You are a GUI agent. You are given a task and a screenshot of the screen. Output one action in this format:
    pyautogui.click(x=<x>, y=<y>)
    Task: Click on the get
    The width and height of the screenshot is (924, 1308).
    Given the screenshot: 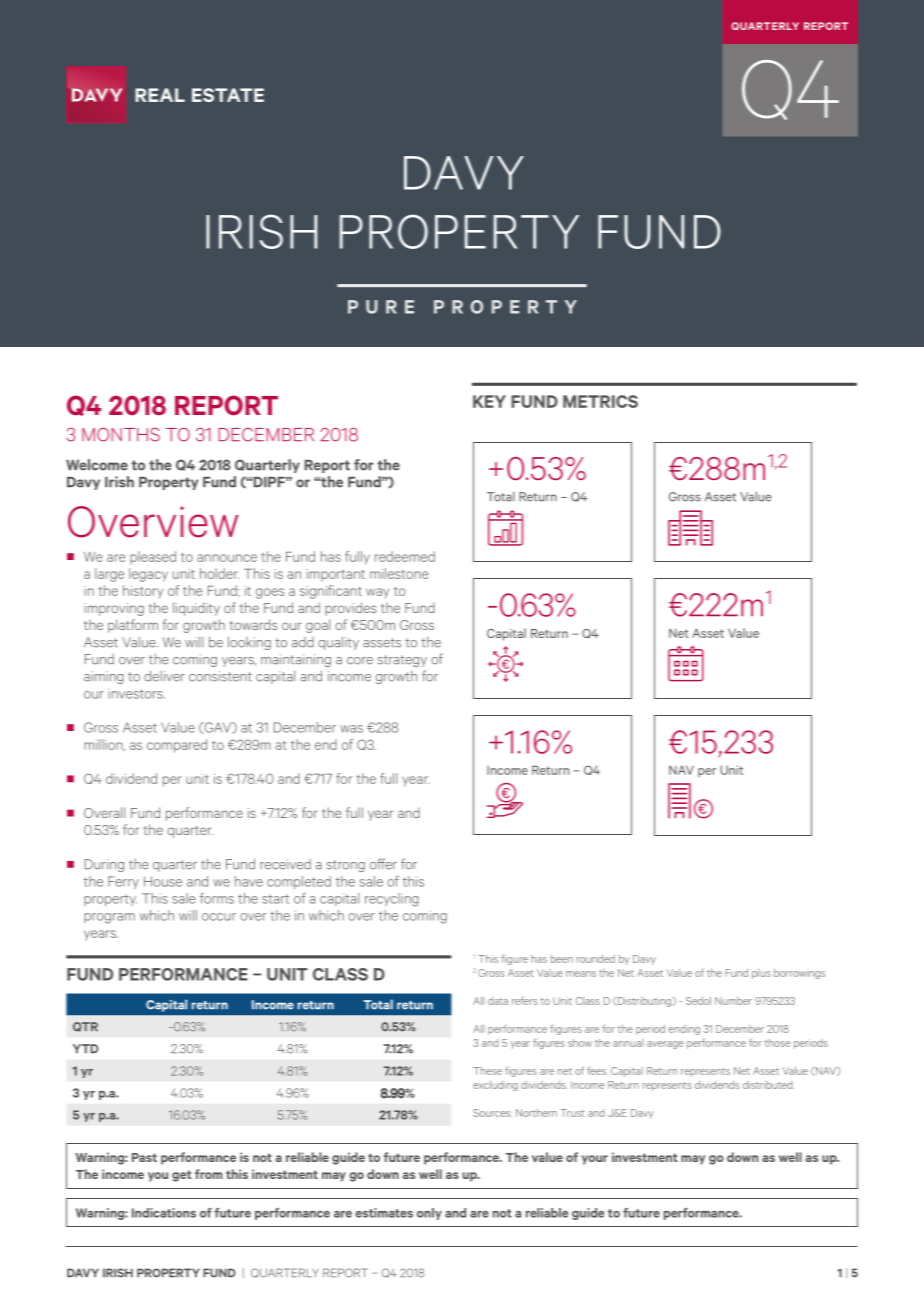 What is the action you would take?
    pyautogui.click(x=182, y=1176)
